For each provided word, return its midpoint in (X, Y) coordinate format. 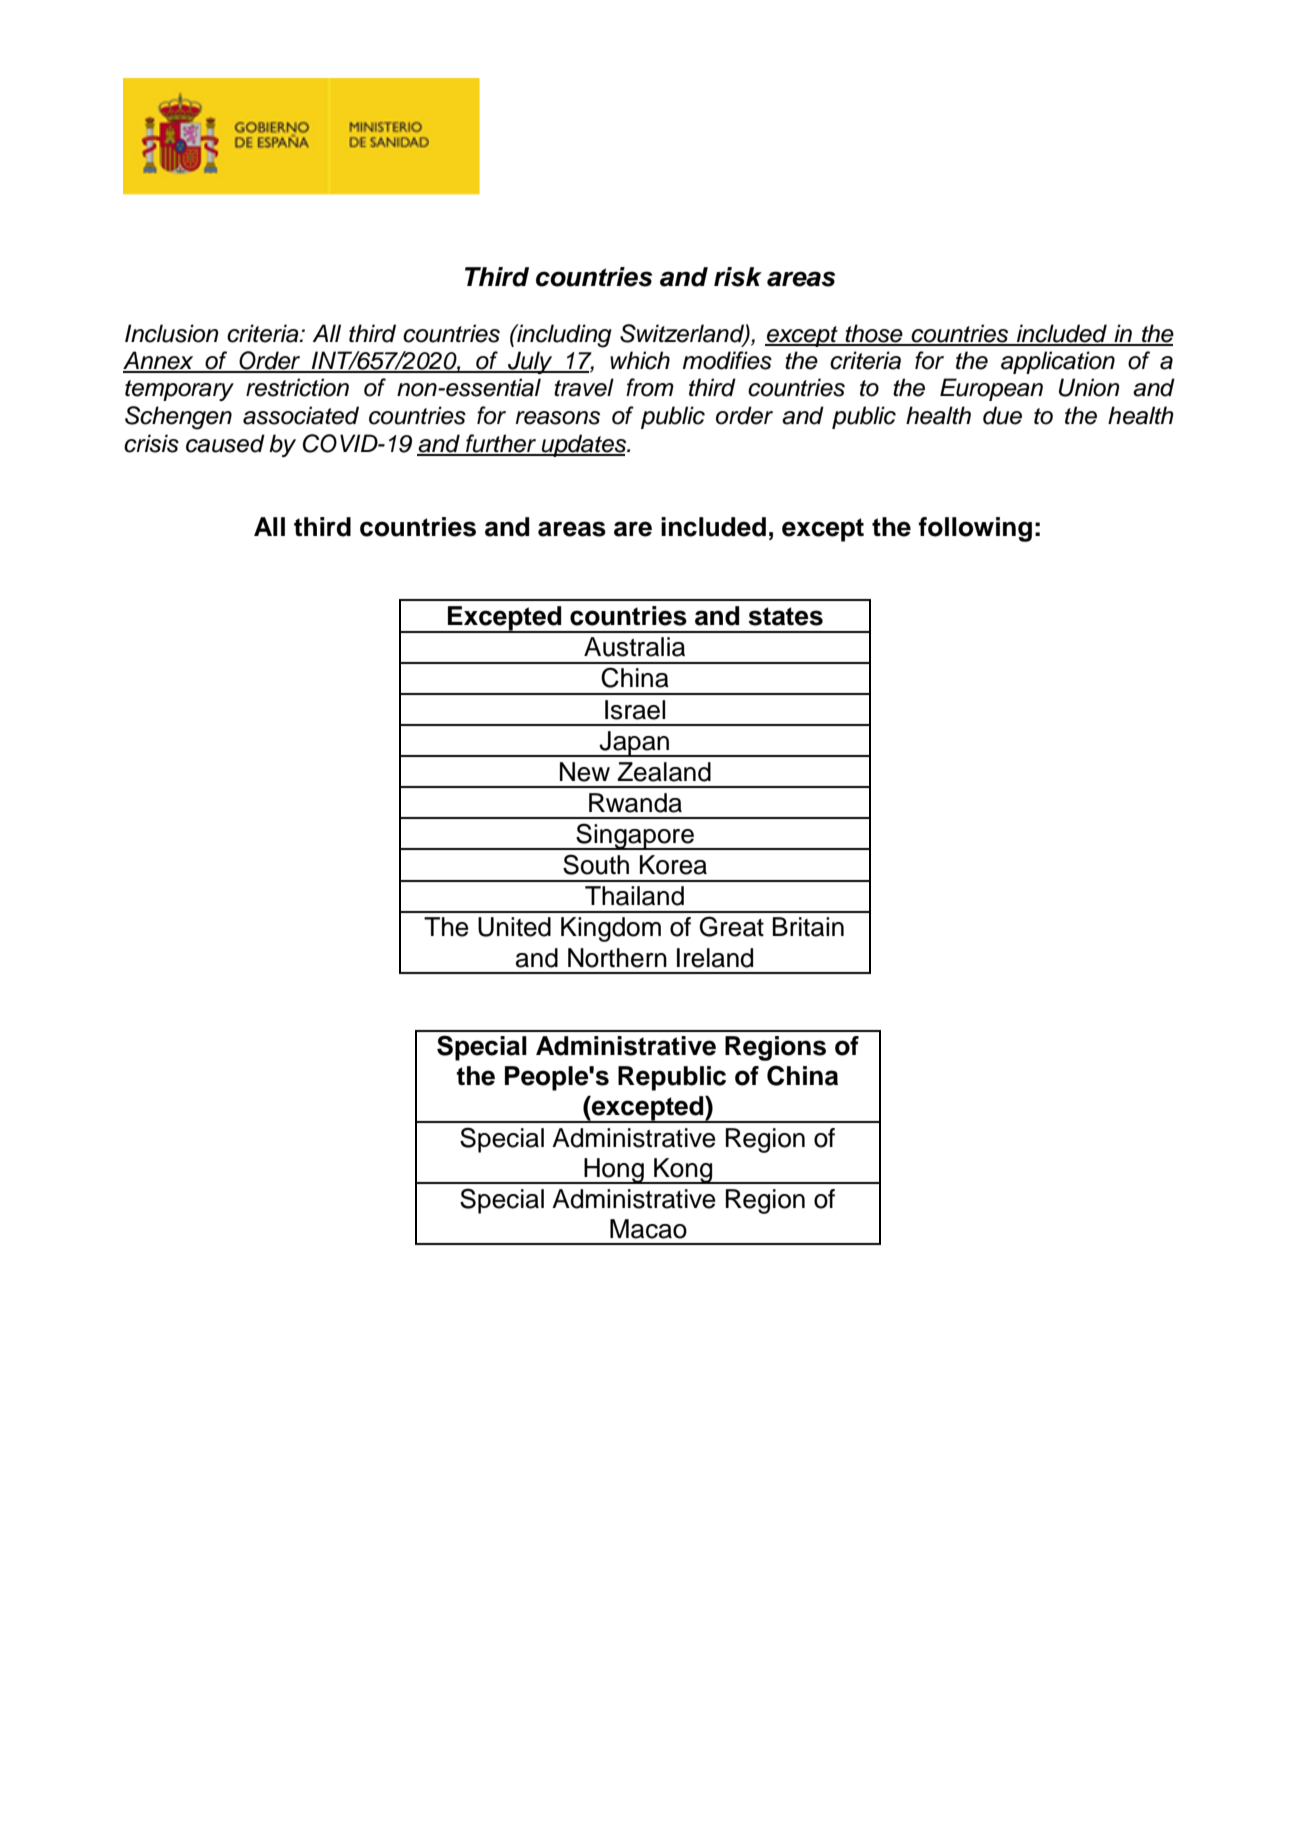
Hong (614, 1171)
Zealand (664, 772)
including (563, 336)
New (585, 772)
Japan (635, 744)
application (1058, 362)
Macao (648, 1229)
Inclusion (172, 333)
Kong (683, 1171)
